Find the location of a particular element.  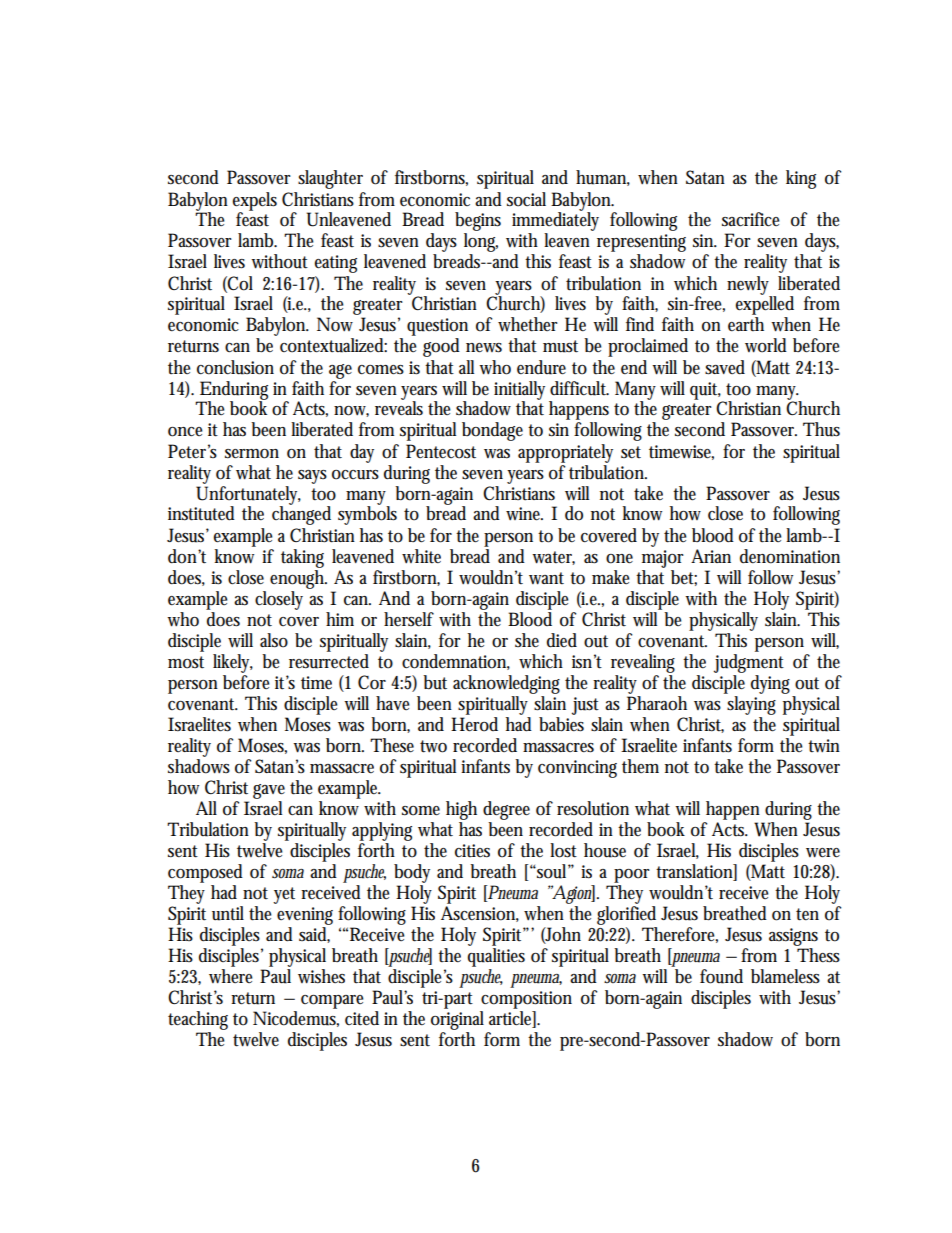

found is located at coordinates (721, 976).
